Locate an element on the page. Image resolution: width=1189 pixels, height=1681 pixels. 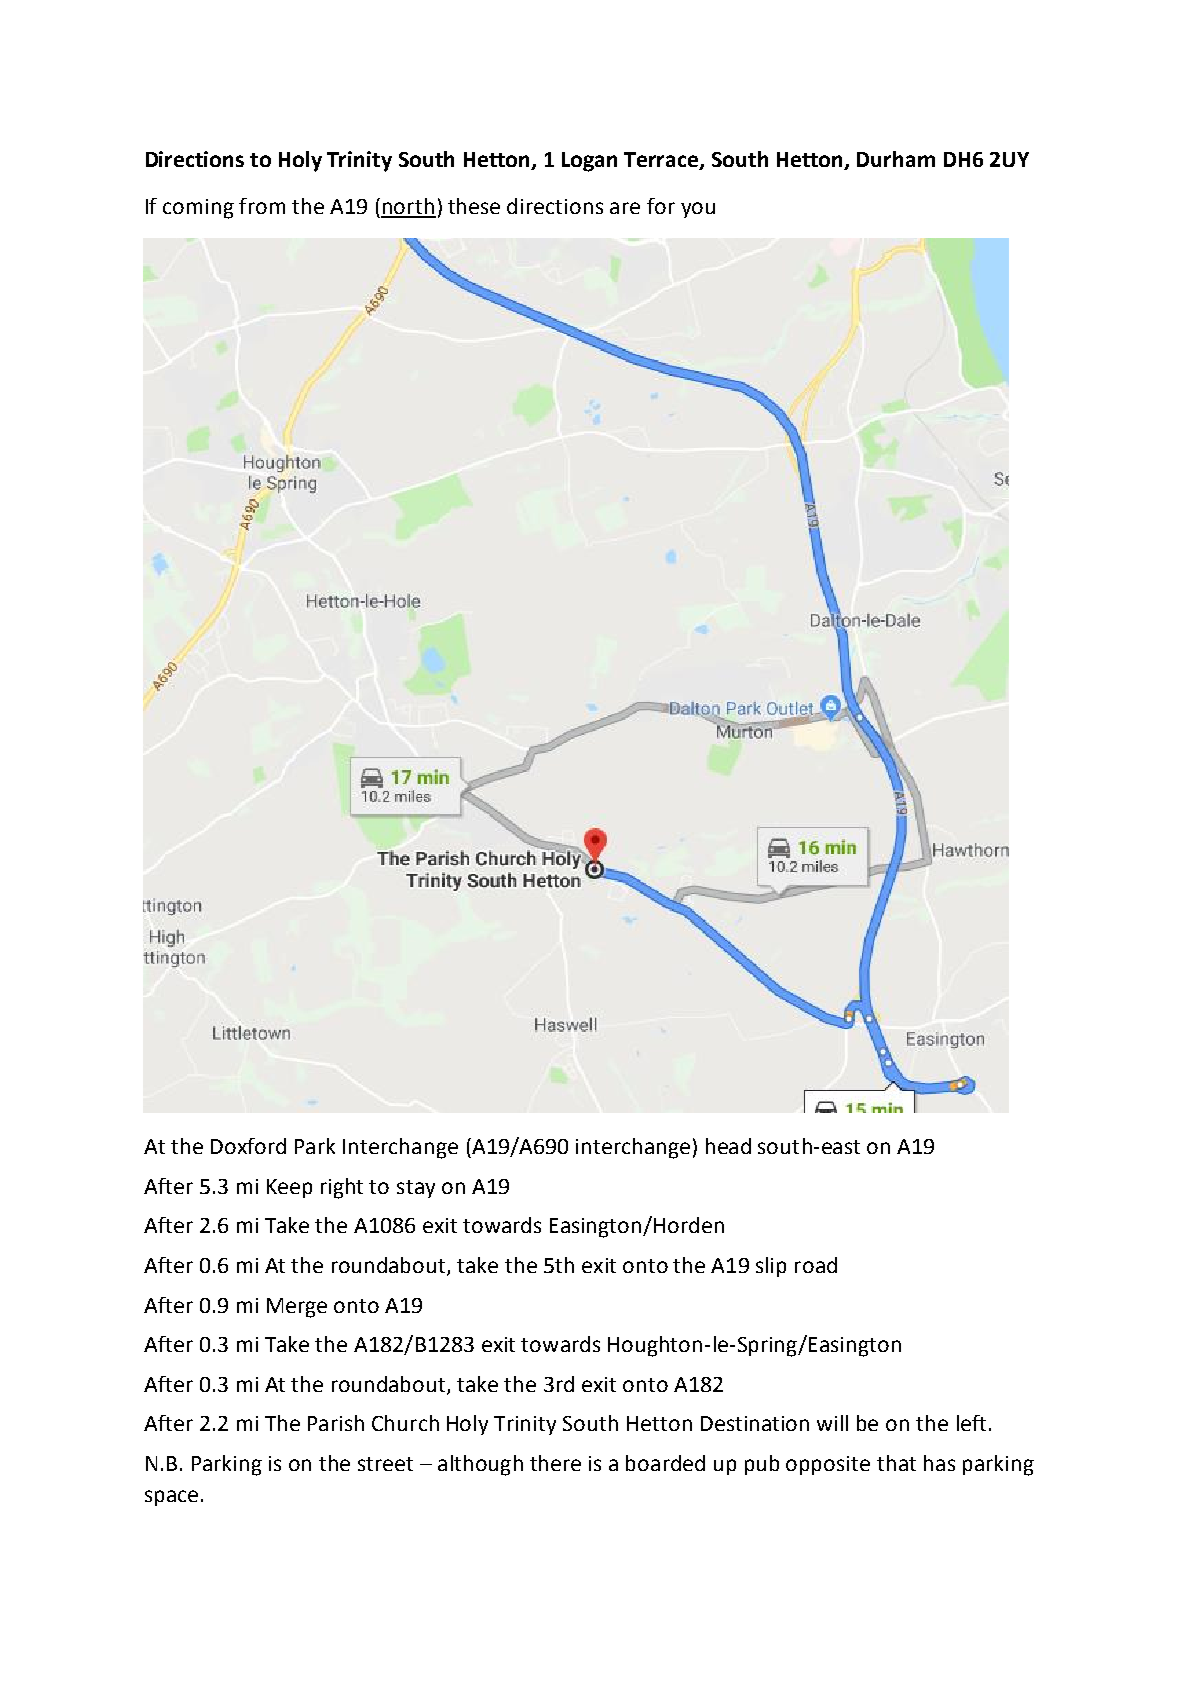
coming is located at coordinates (198, 209).
